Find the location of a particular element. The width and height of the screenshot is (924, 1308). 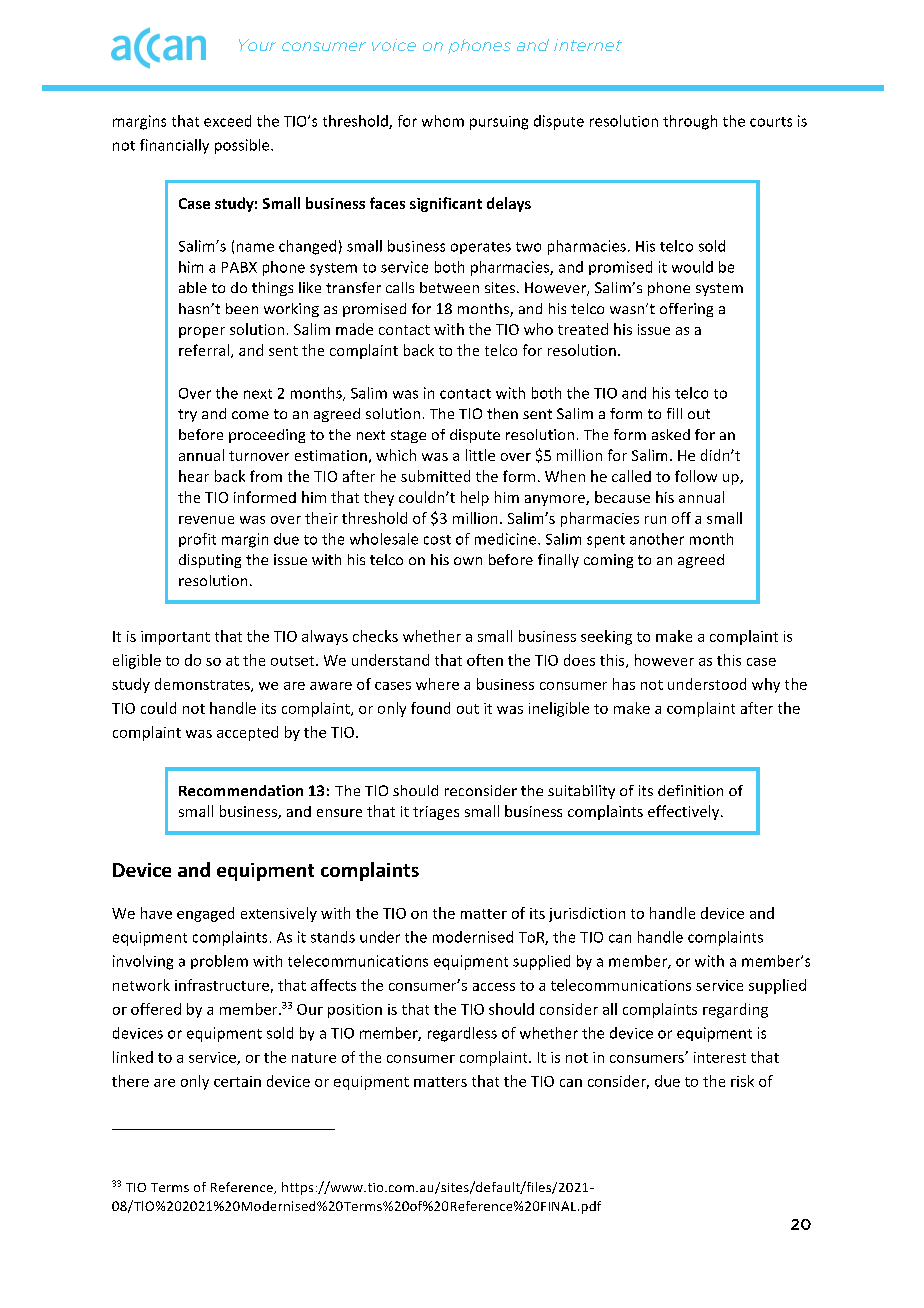

demonstrates is located at coordinates (203, 685).
